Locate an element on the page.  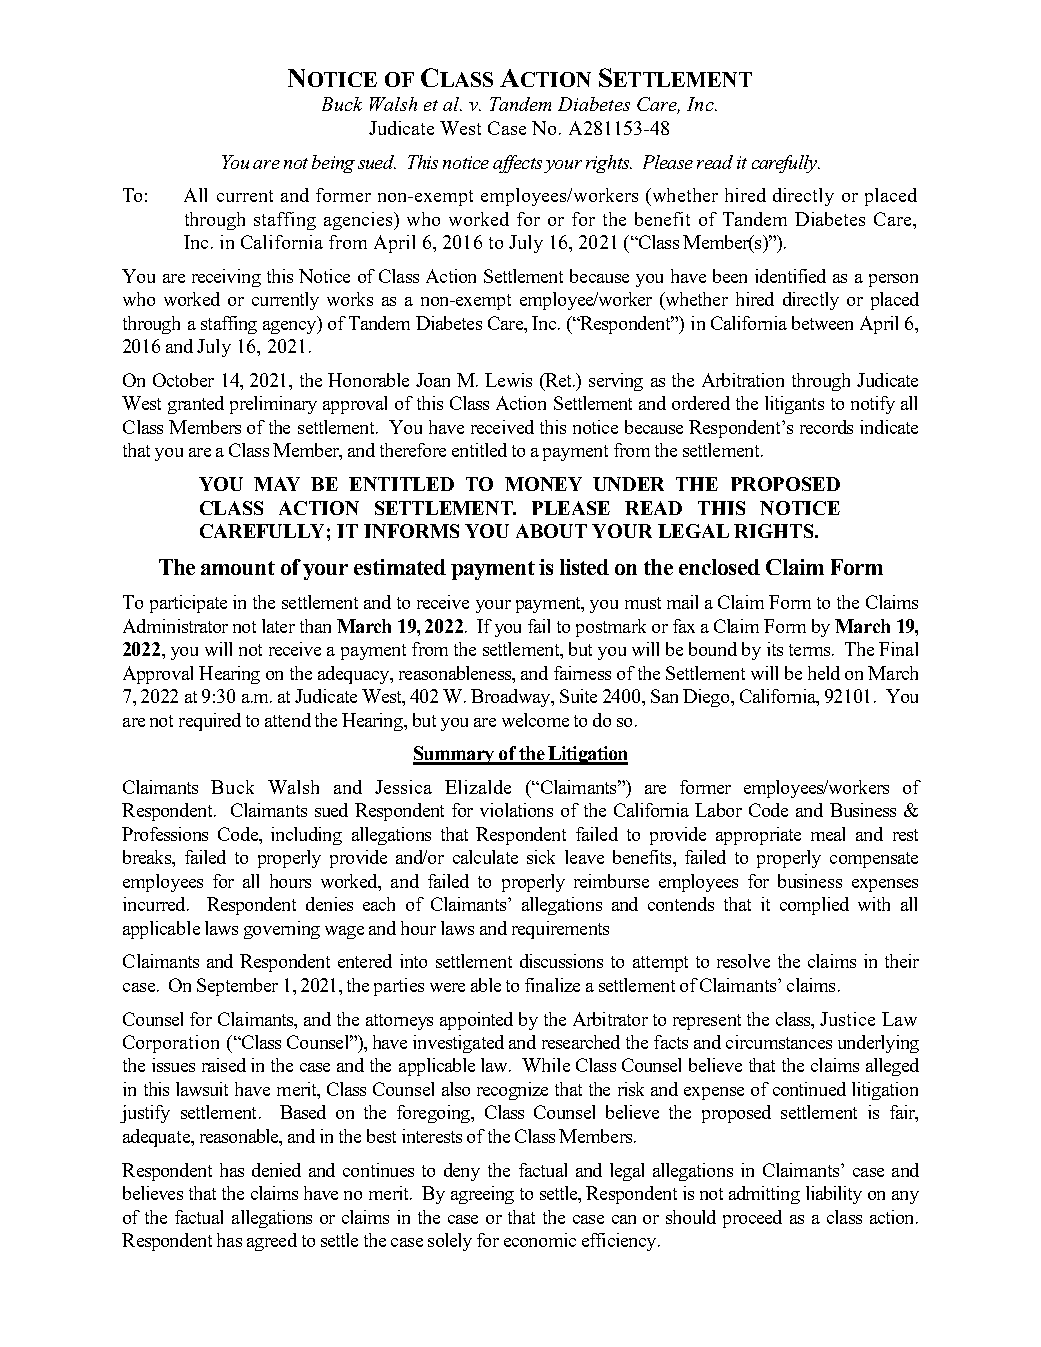
preliminary is located at coordinates (273, 405).
